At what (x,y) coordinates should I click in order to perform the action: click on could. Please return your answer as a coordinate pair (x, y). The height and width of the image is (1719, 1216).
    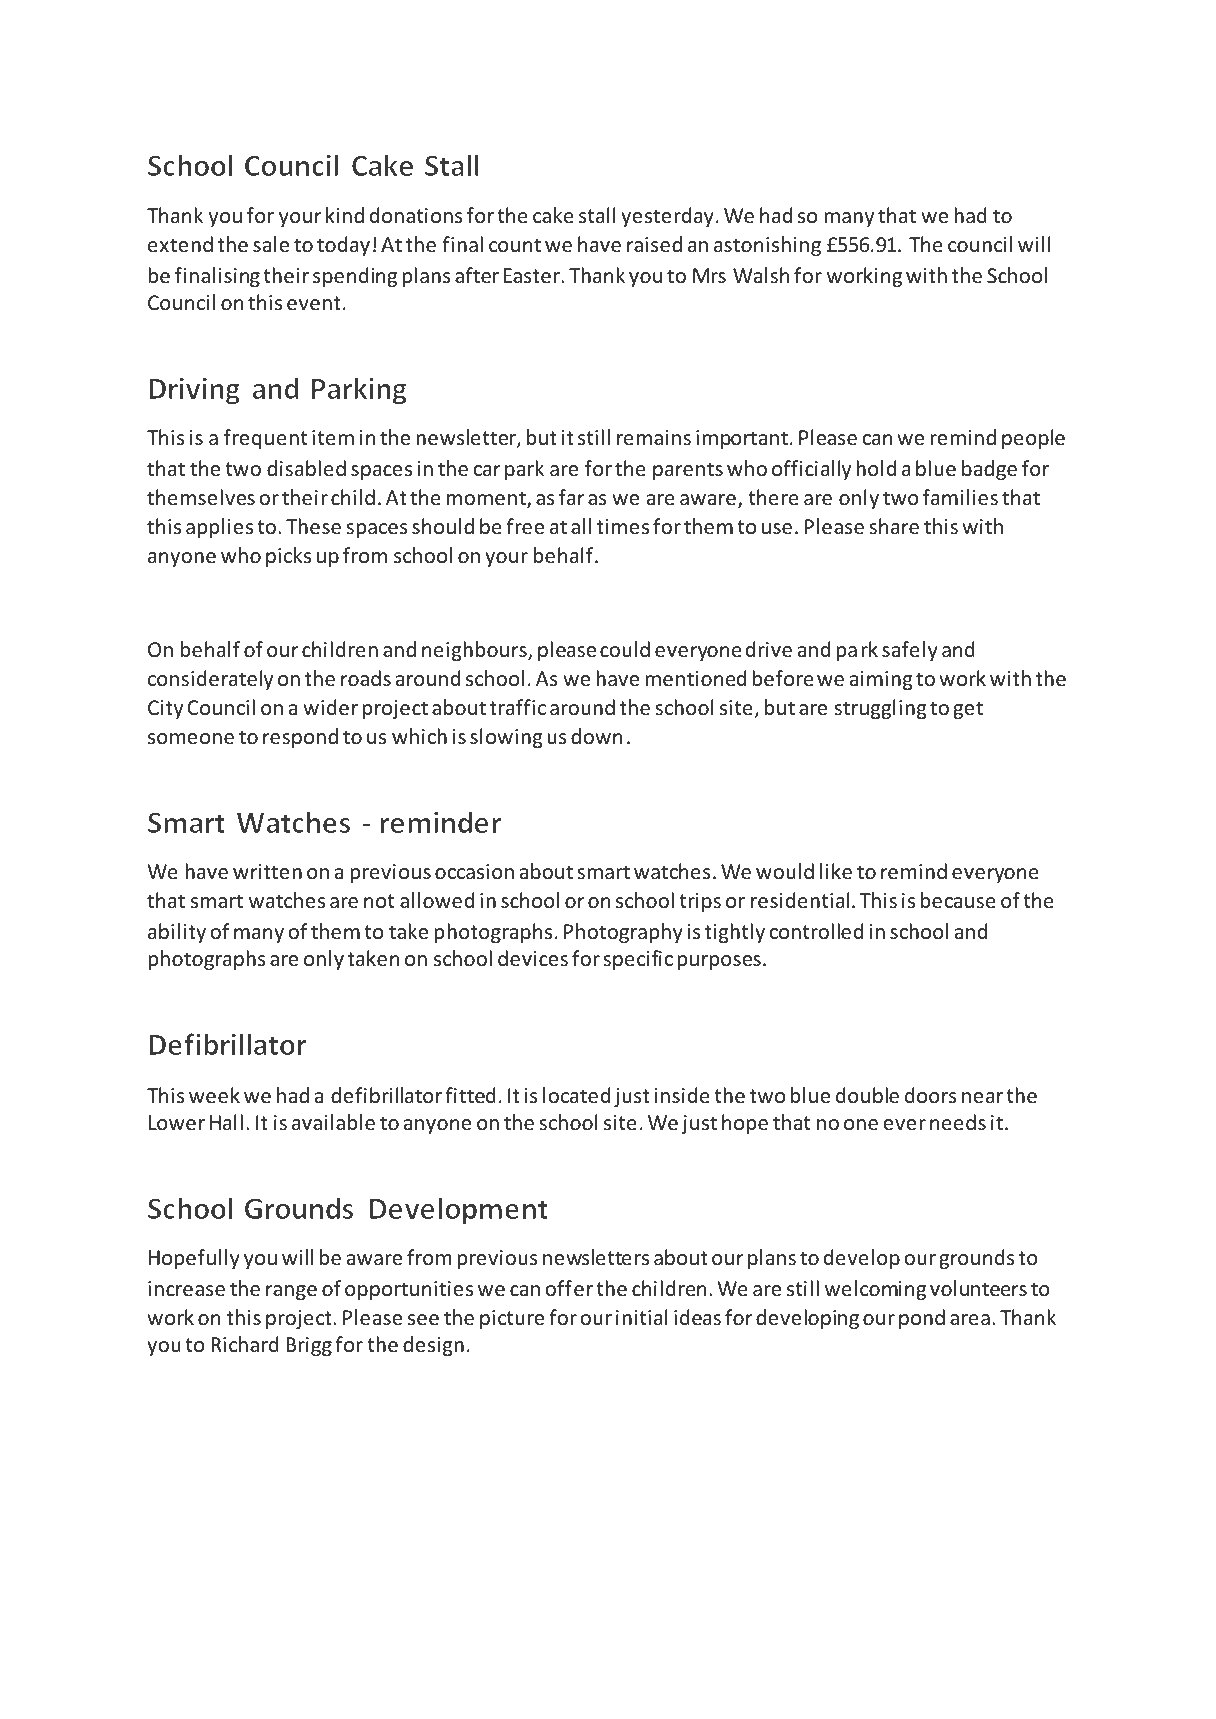
    Looking at the image, I should click on (625, 649).
